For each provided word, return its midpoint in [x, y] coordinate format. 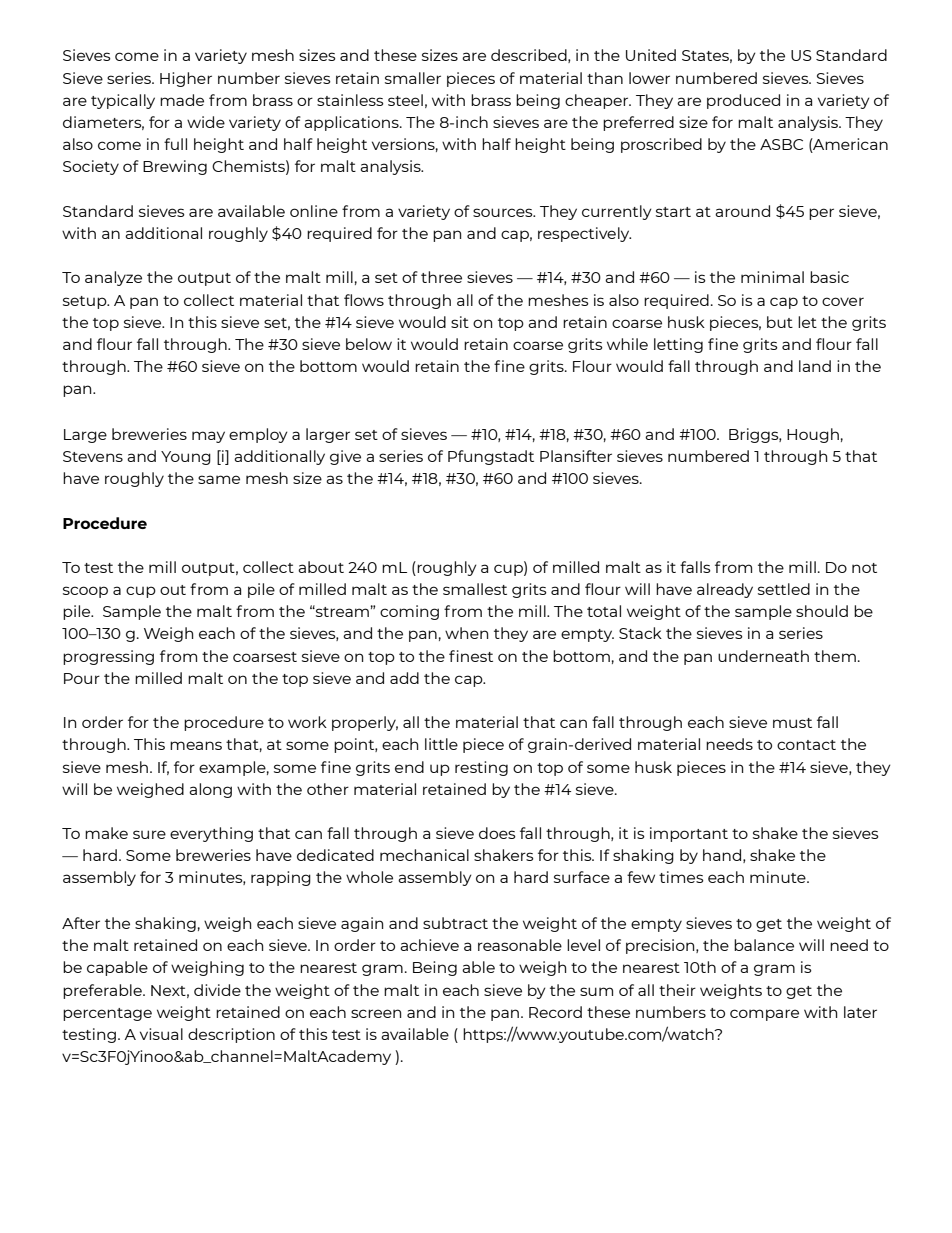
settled [784, 589]
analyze [113, 278]
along [210, 790]
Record [555, 1012]
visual [161, 1034]
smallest [475, 589]
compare [764, 1015]
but [780, 322]
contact [806, 745]
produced [743, 101]
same [219, 479]
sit [460, 322]
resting [481, 768]
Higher [186, 79]
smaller [413, 78]
